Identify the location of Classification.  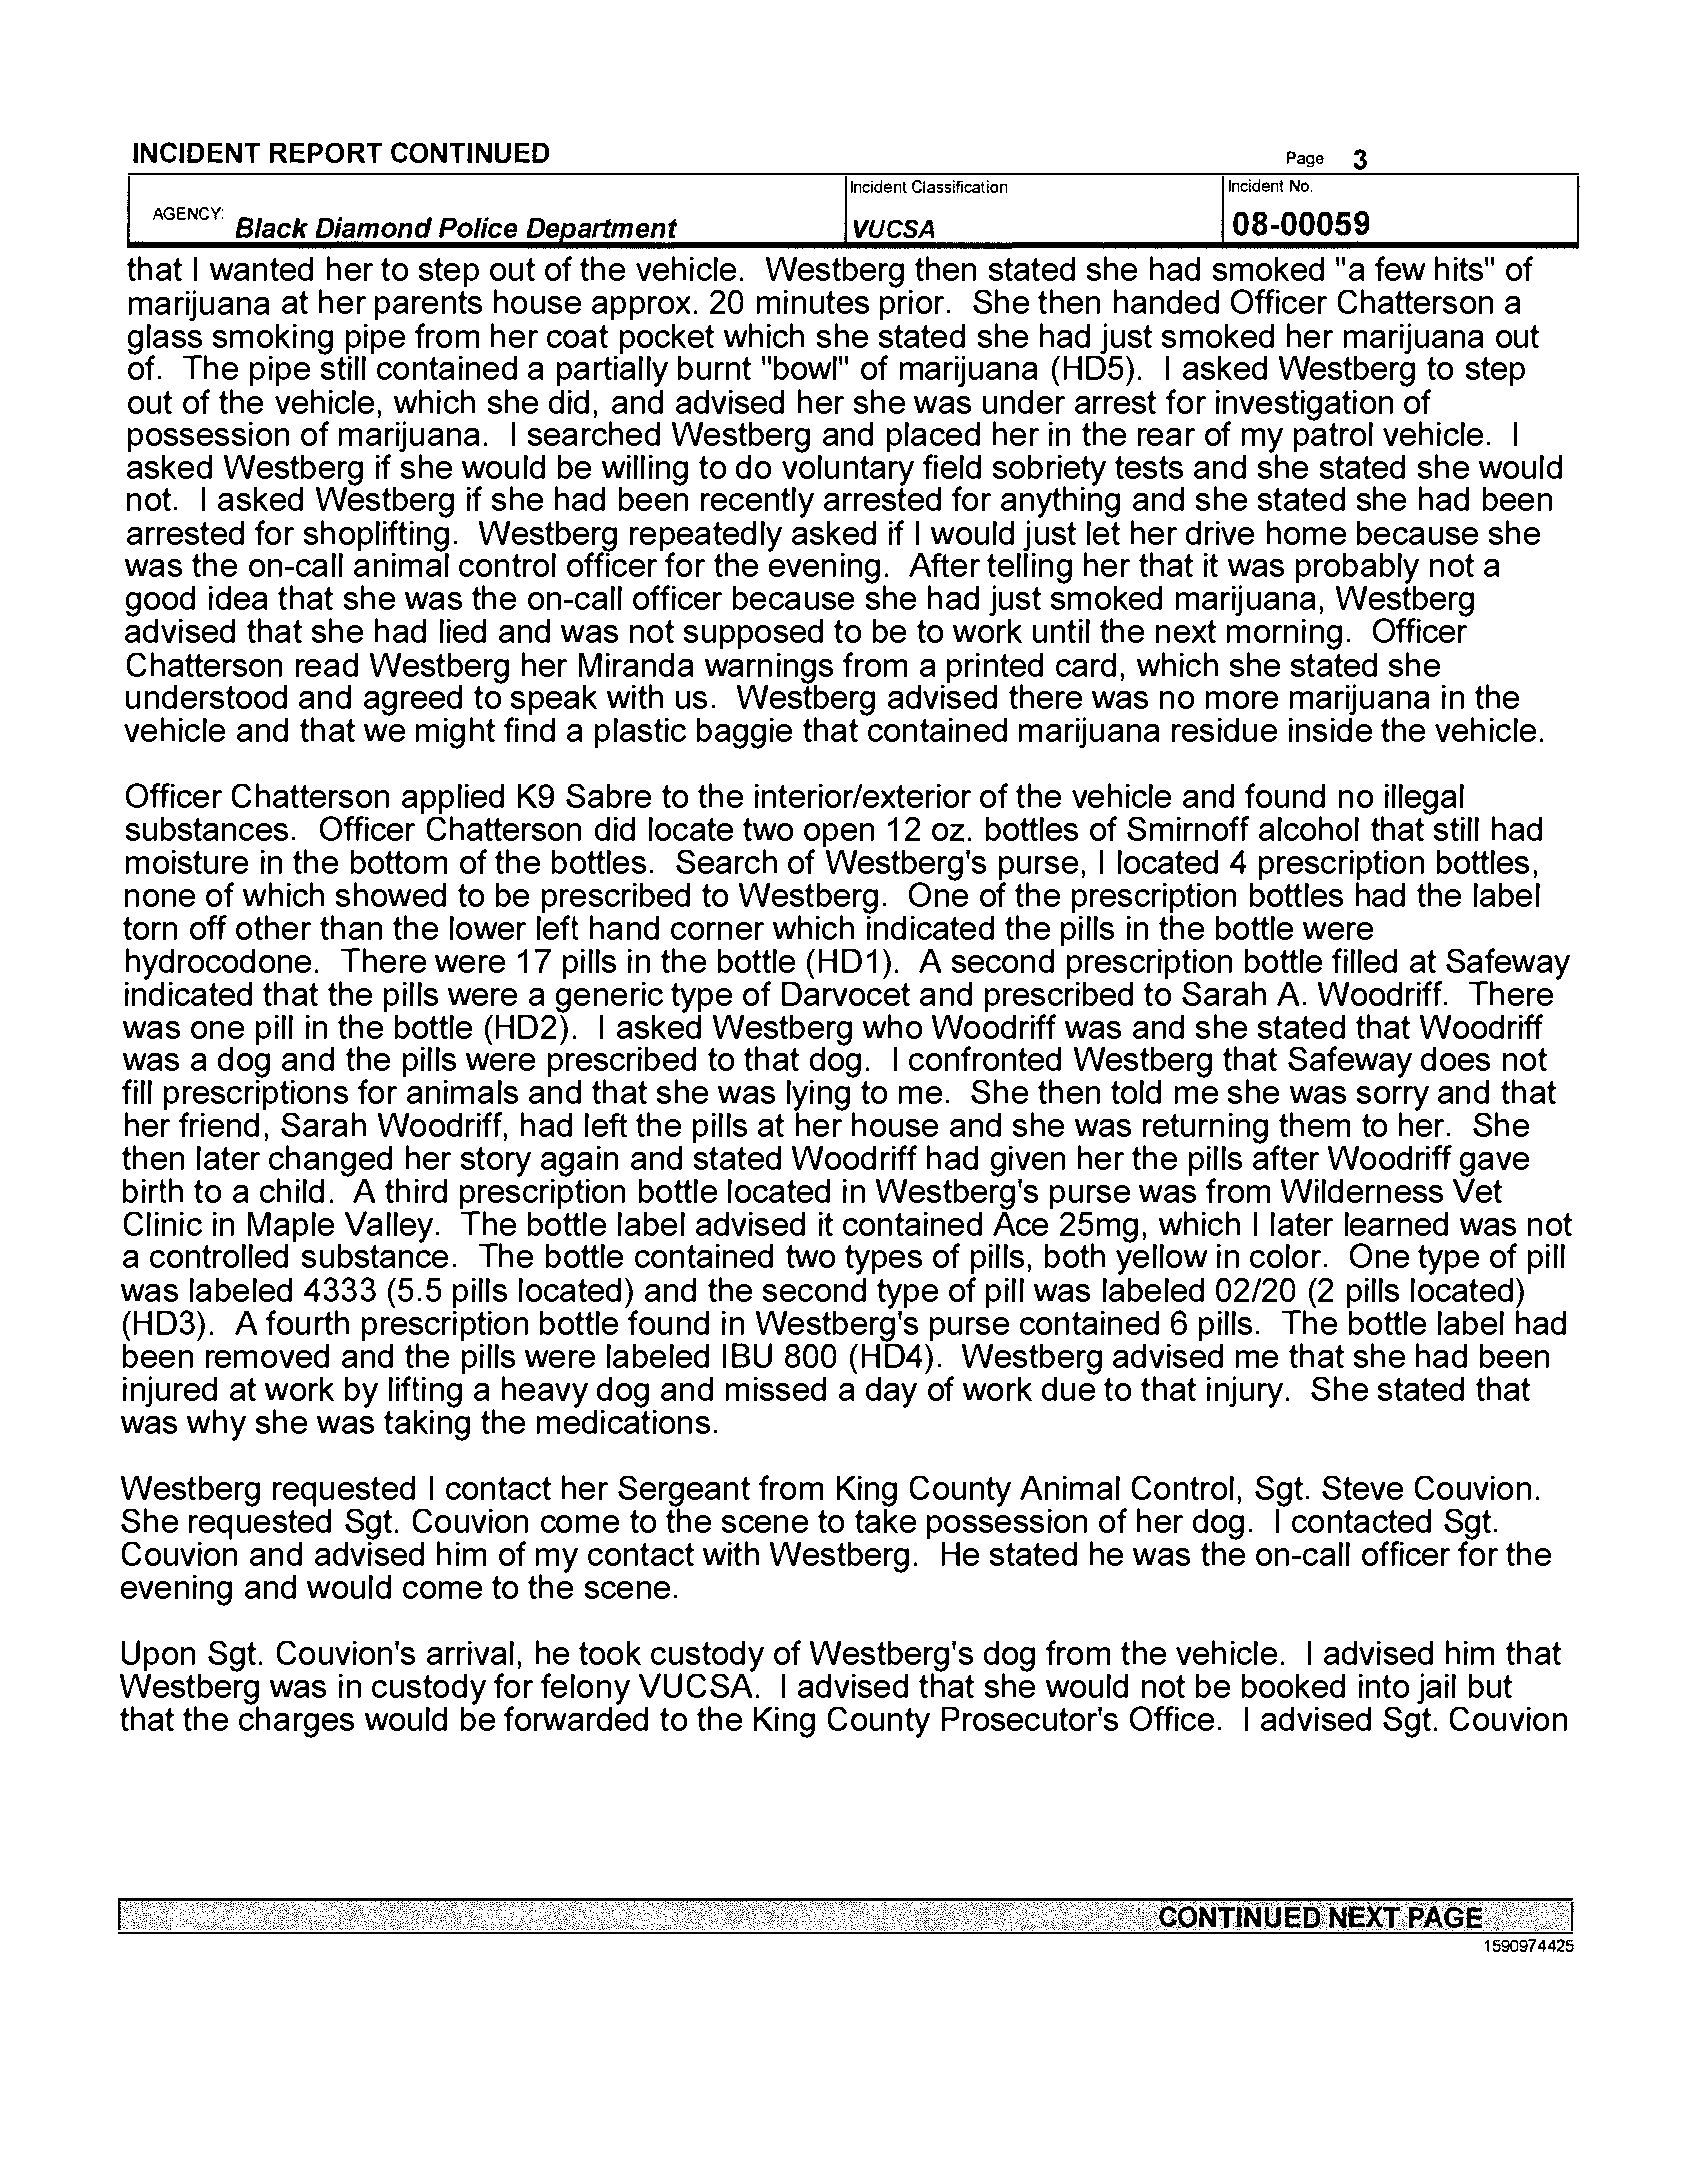
(959, 186).
